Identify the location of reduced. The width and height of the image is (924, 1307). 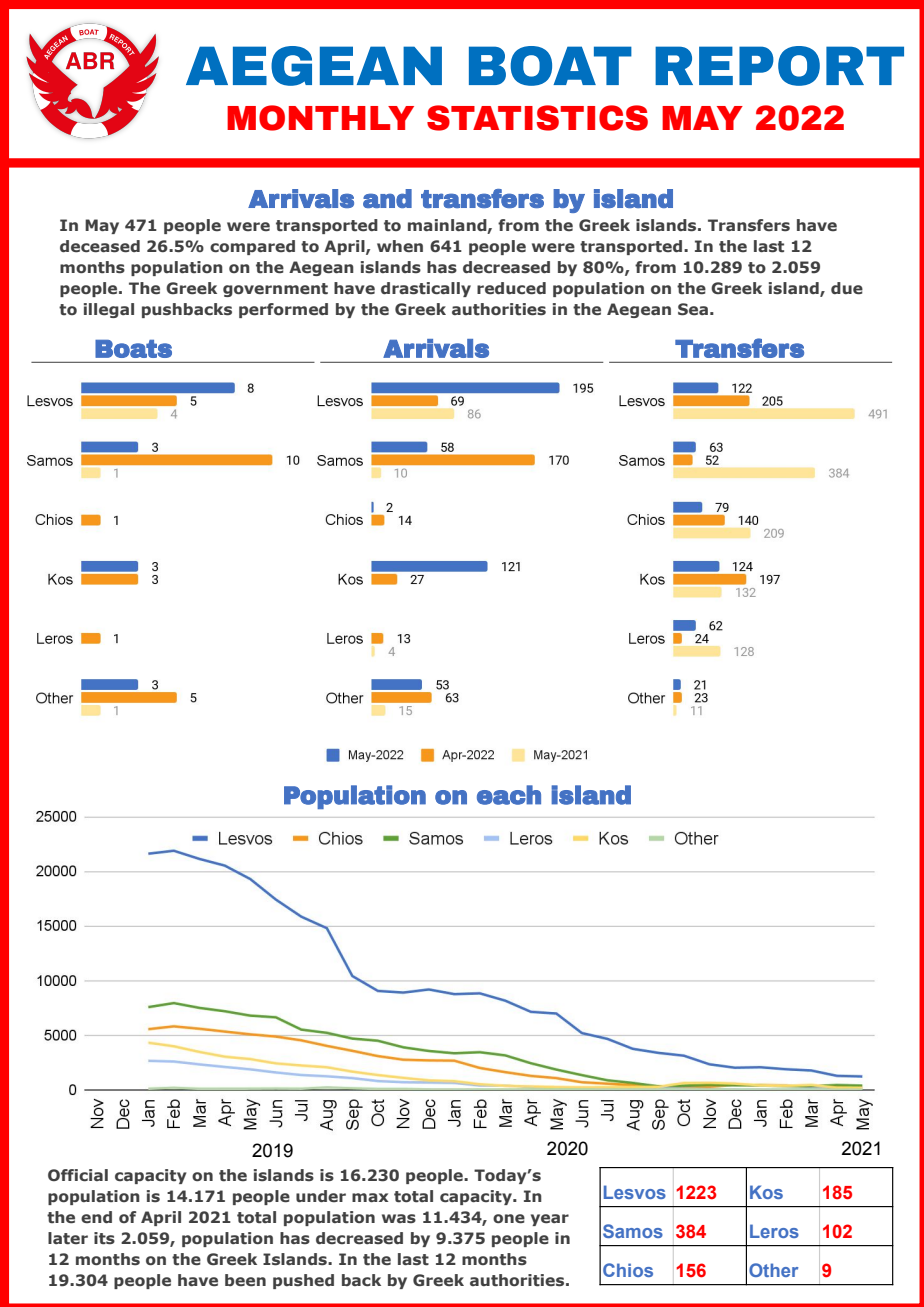
(511, 288).
